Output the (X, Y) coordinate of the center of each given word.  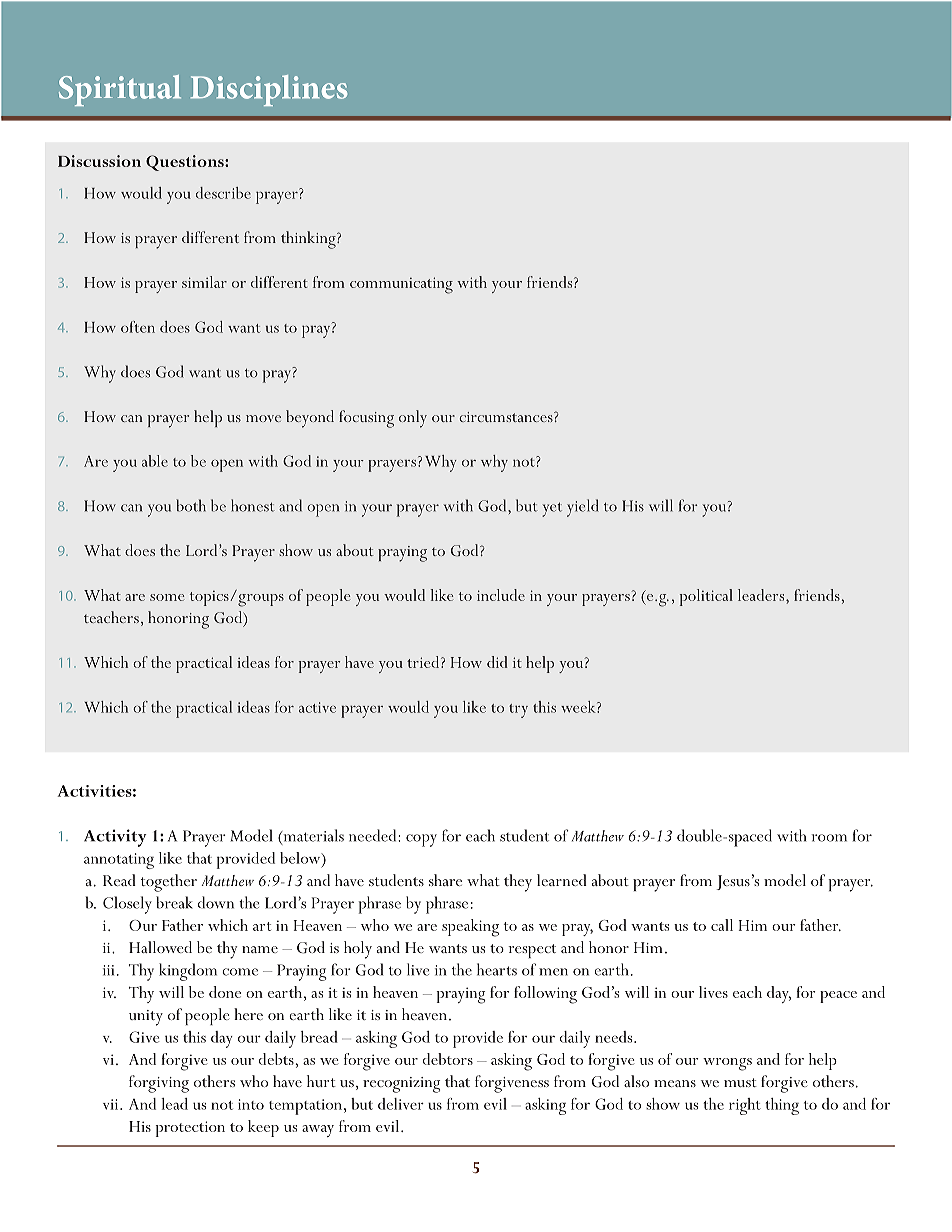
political (706, 597)
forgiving (159, 1084)
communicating (401, 285)
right (745, 1106)
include (501, 595)
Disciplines (269, 90)
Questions (186, 163)
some (167, 597)
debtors (448, 1059)
